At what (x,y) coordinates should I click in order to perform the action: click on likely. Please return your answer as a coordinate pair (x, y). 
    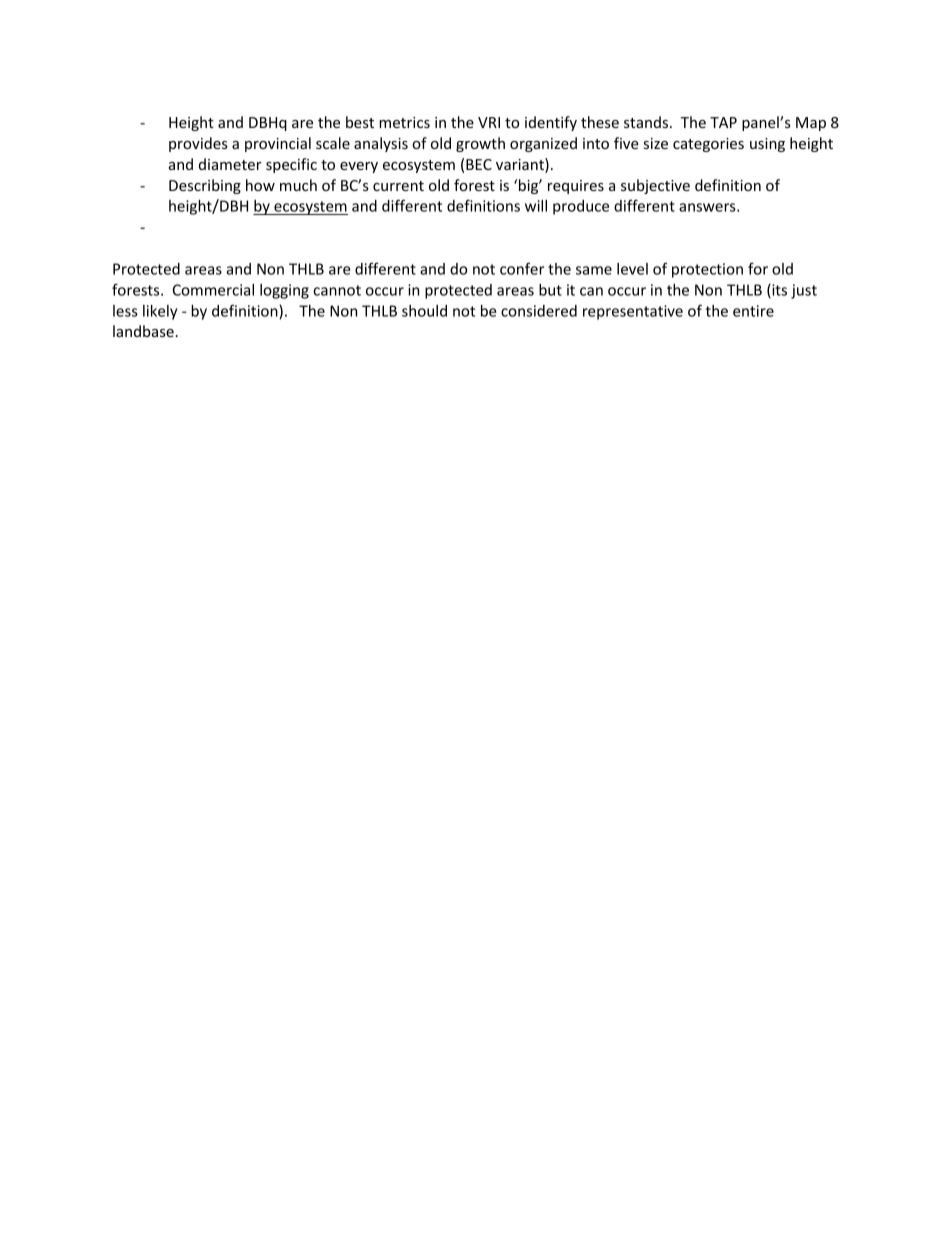
    Looking at the image, I should click on (160, 312).
